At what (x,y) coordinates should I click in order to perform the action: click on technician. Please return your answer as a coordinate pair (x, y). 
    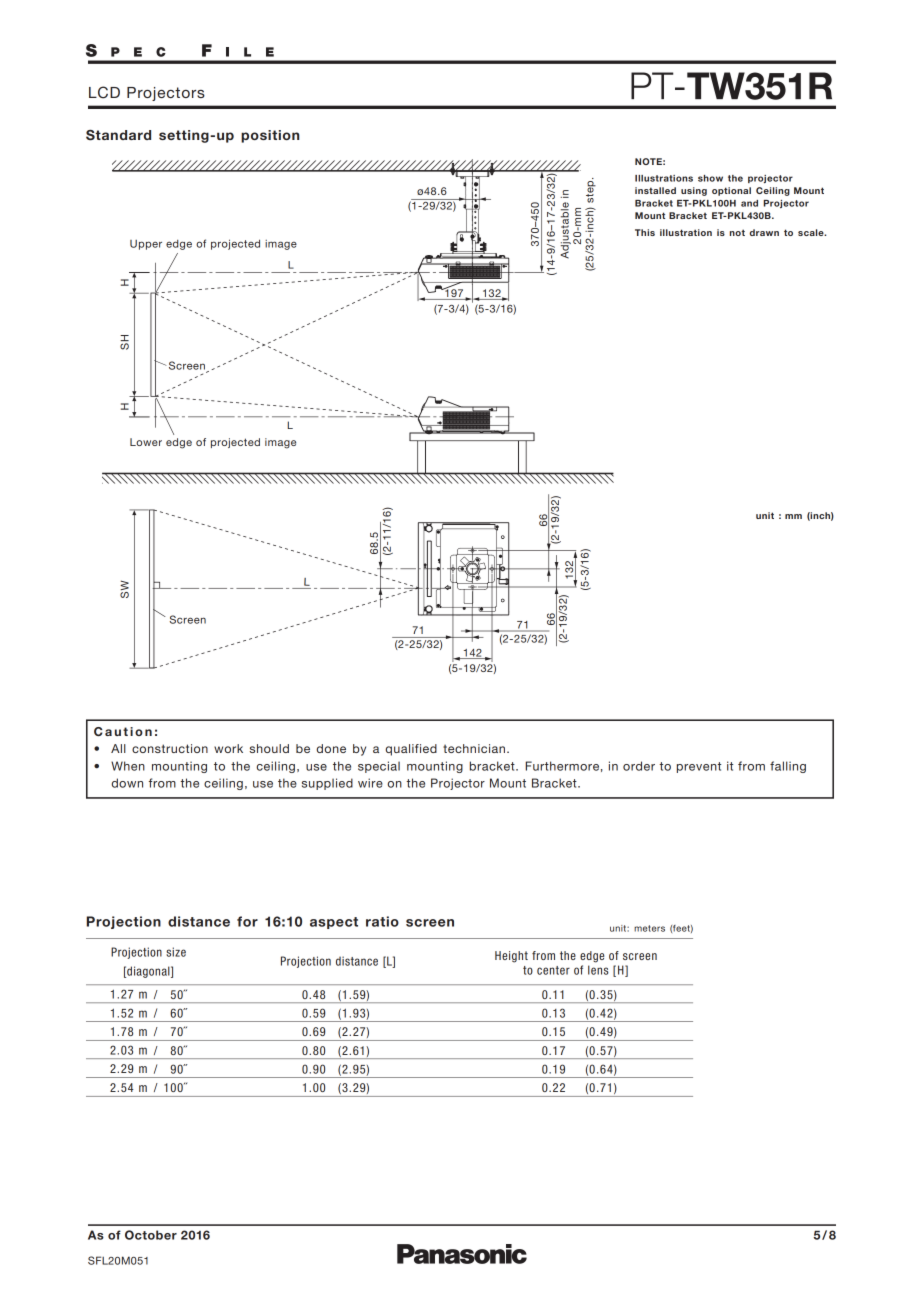
    Looking at the image, I should click on (474, 748).
